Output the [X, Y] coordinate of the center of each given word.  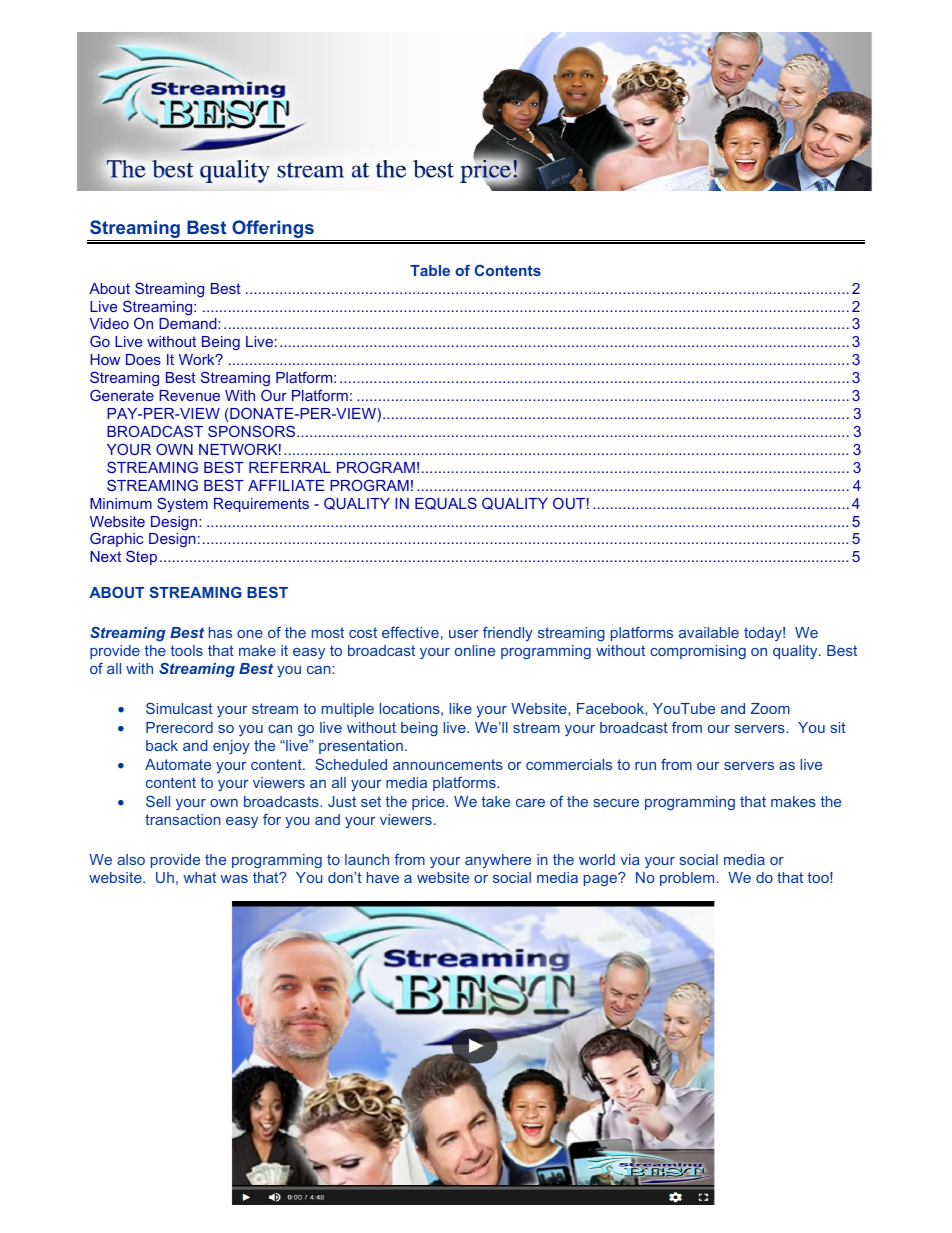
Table [430, 270]
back [162, 745]
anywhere [498, 861]
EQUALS [446, 503]
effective [410, 632]
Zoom [770, 708]
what [199, 877]
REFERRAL [290, 467]
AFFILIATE [286, 485]
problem [688, 879]
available [709, 632]
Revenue [189, 395]
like [461, 708]
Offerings [273, 230]
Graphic [116, 539]
